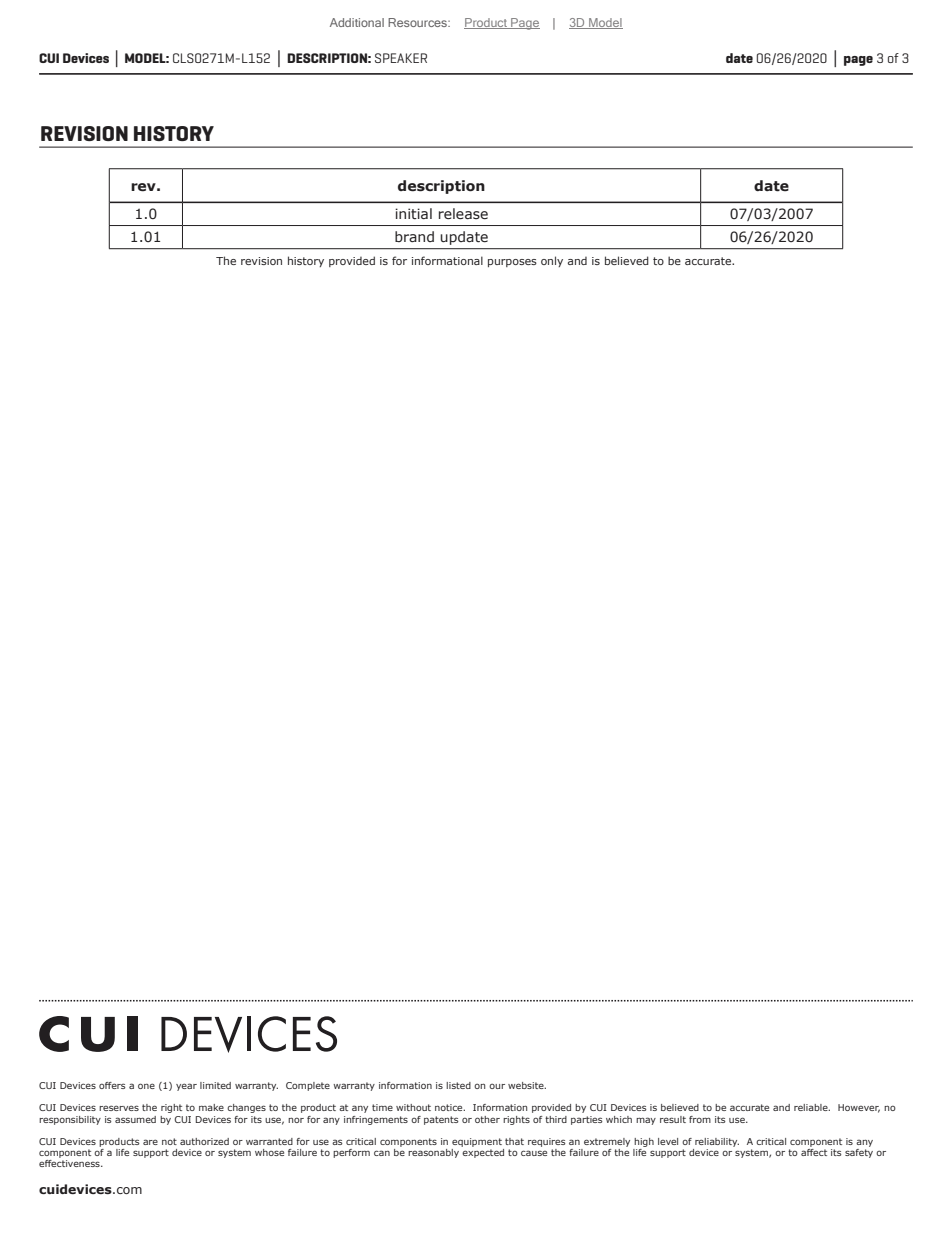 Image resolution: width=952 pixels, height=1233 pixels. I want to click on SPEAKER, so click(401, 58).
